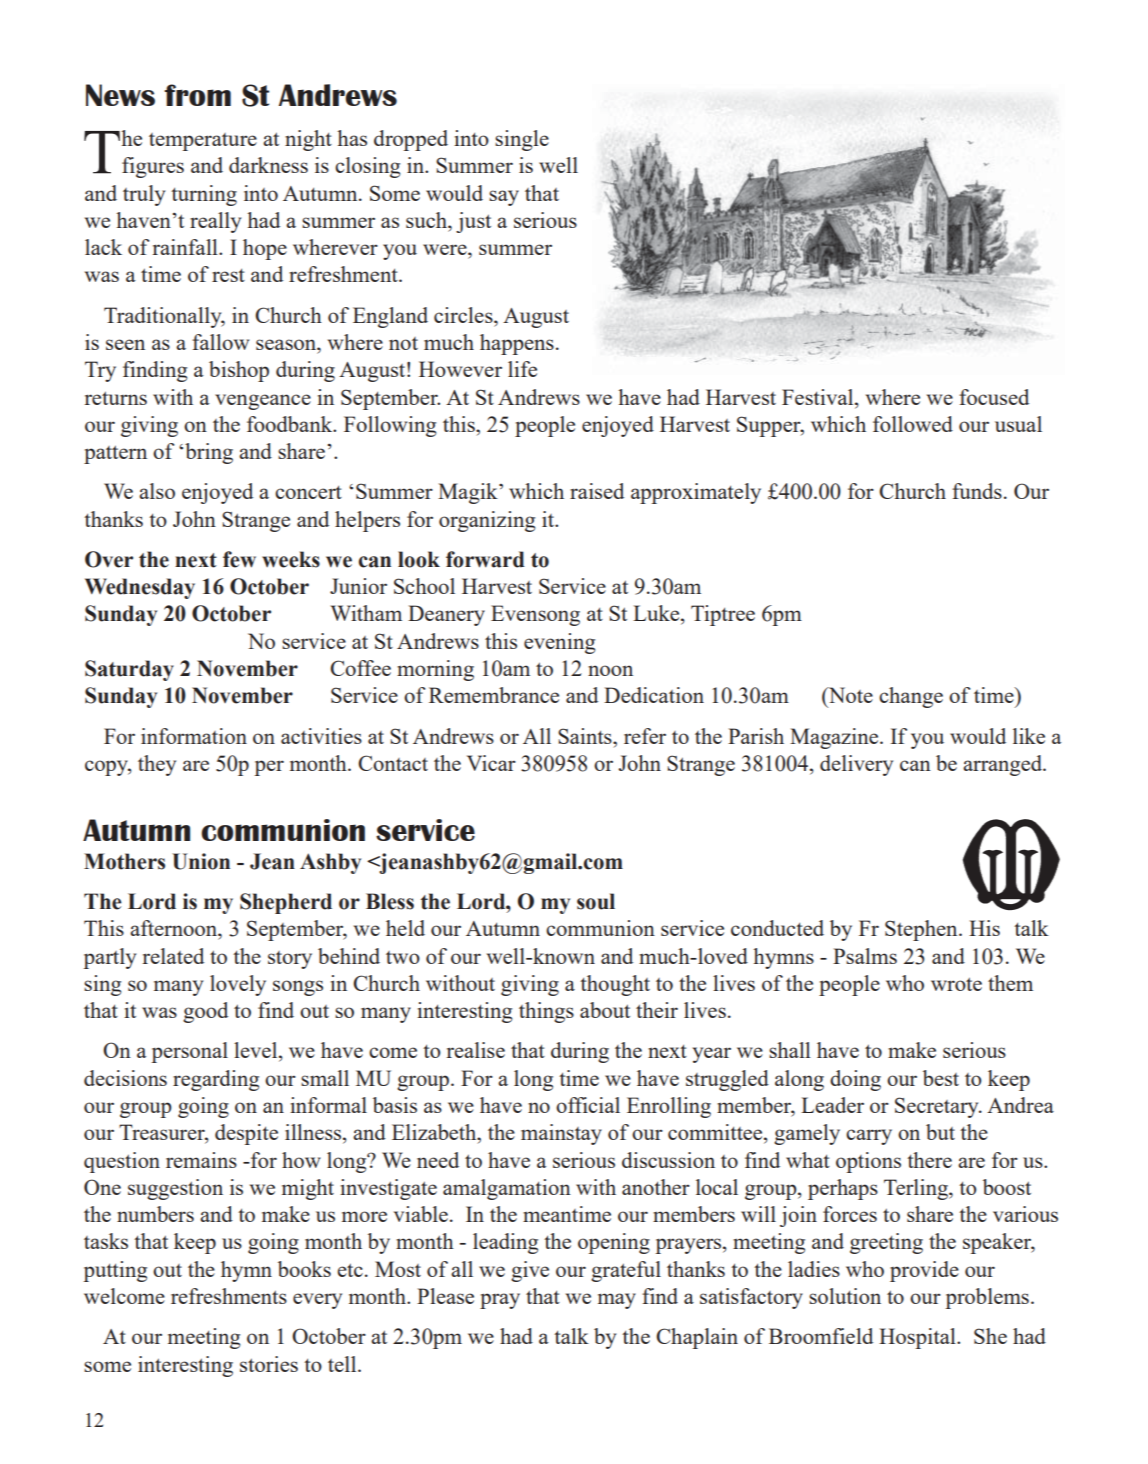 The width and height of the page is (1148, 1464). I want to click on may, so click(617, 1301).
